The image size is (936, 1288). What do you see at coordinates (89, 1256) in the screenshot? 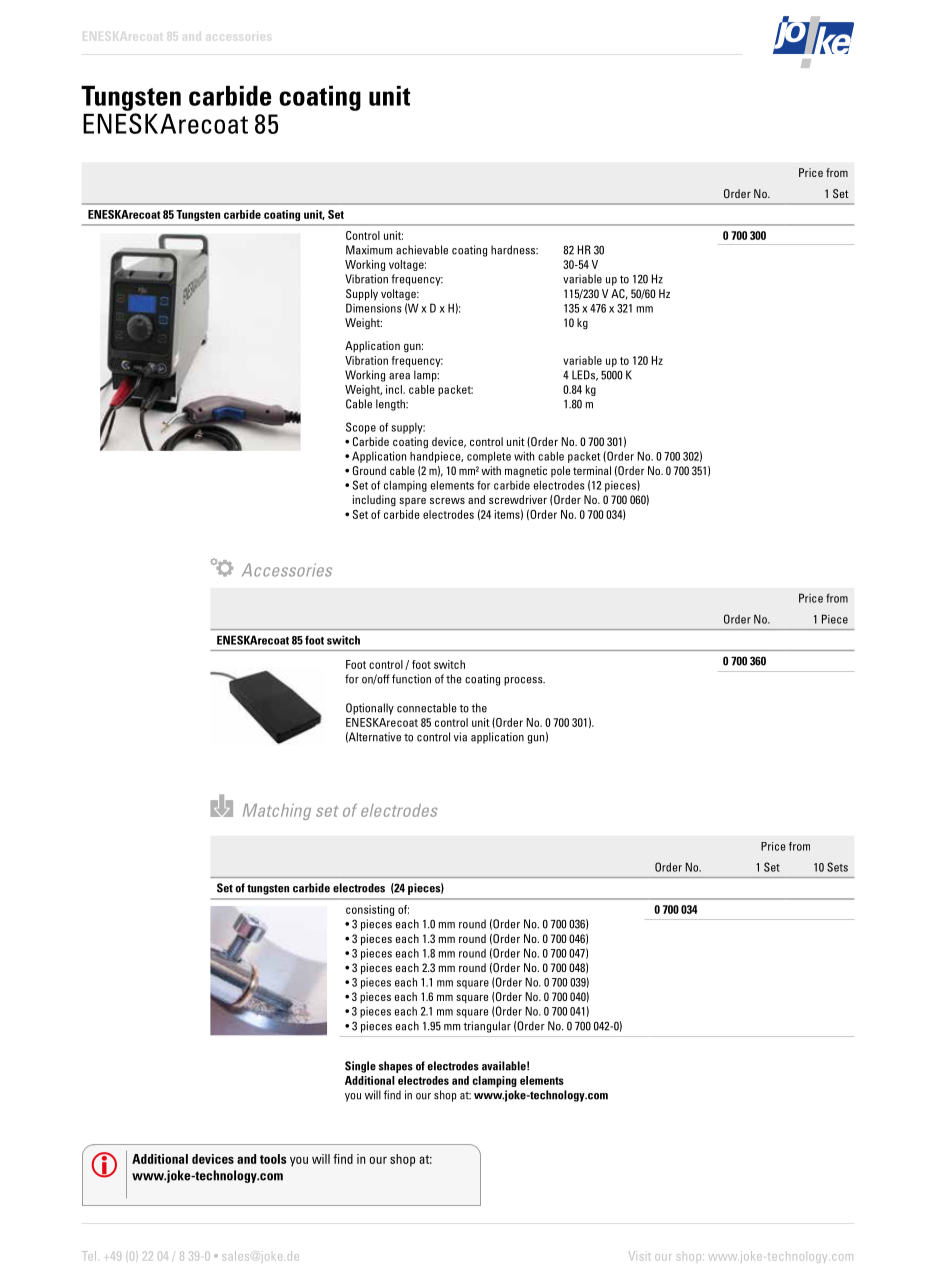
I see `Tel` at bounding box center [89, 1256].
